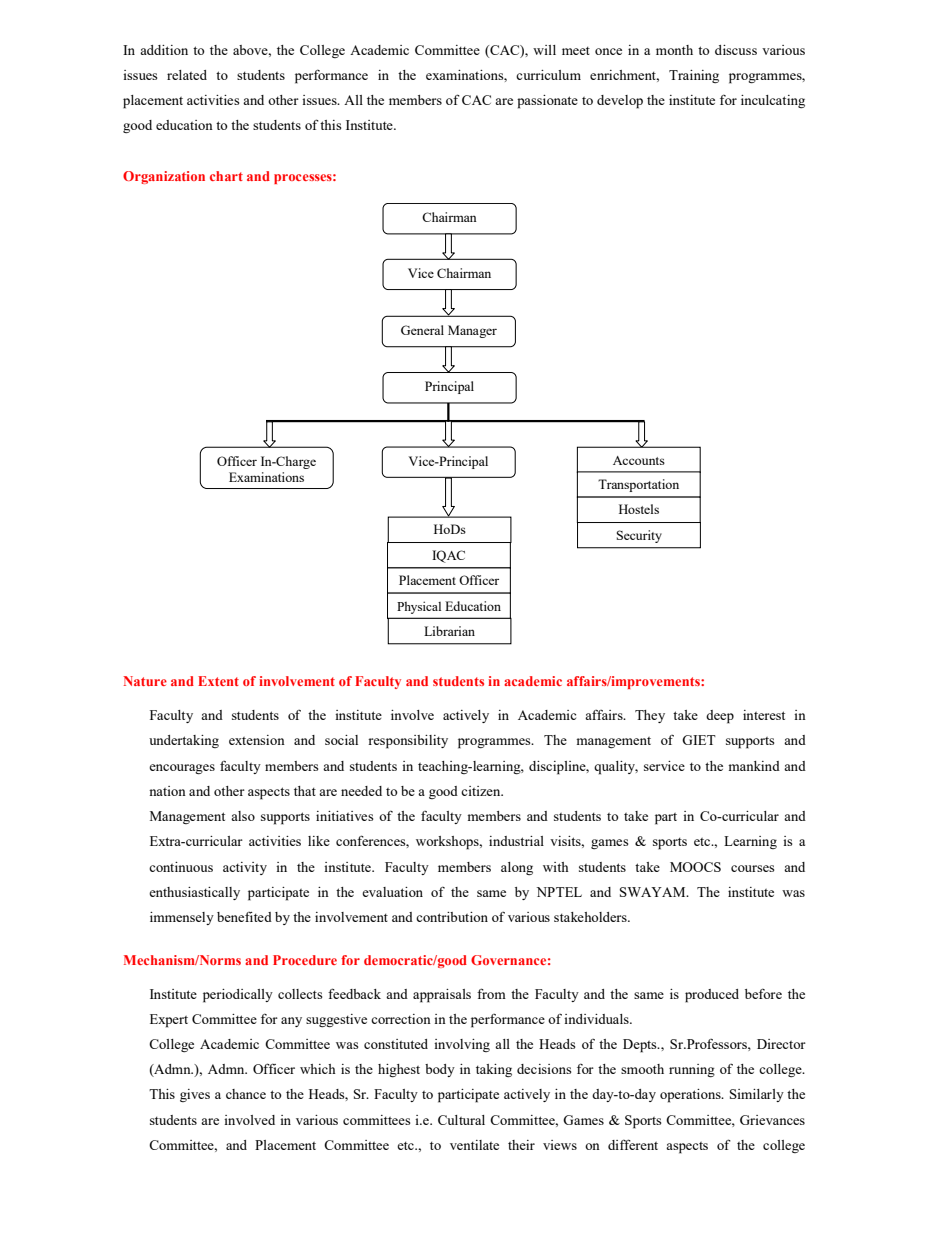  Describe the element at coordinates (516, 841) in the screenshot. I see `industrial` at that location.
